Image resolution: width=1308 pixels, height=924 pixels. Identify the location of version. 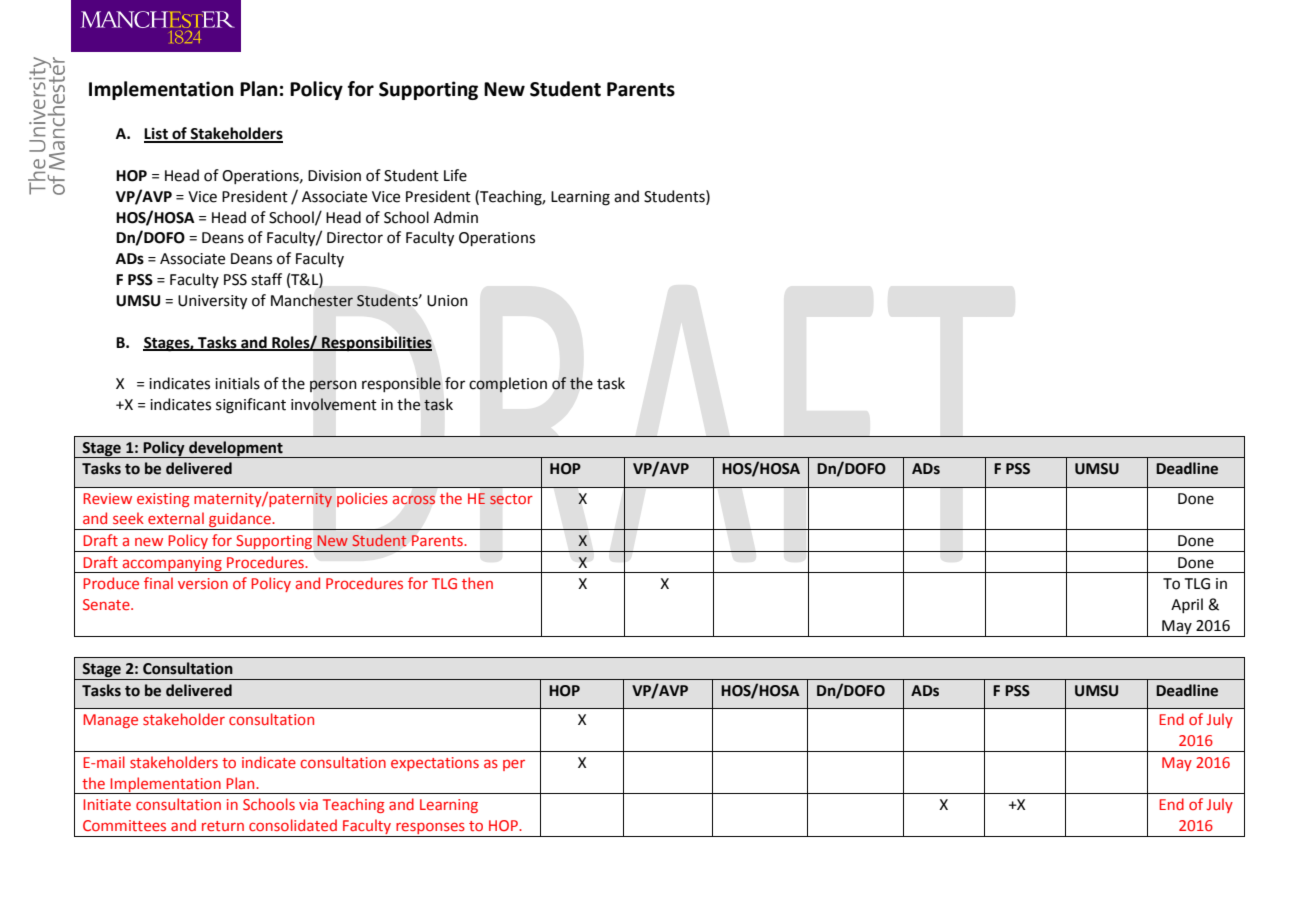
(203, 583).
